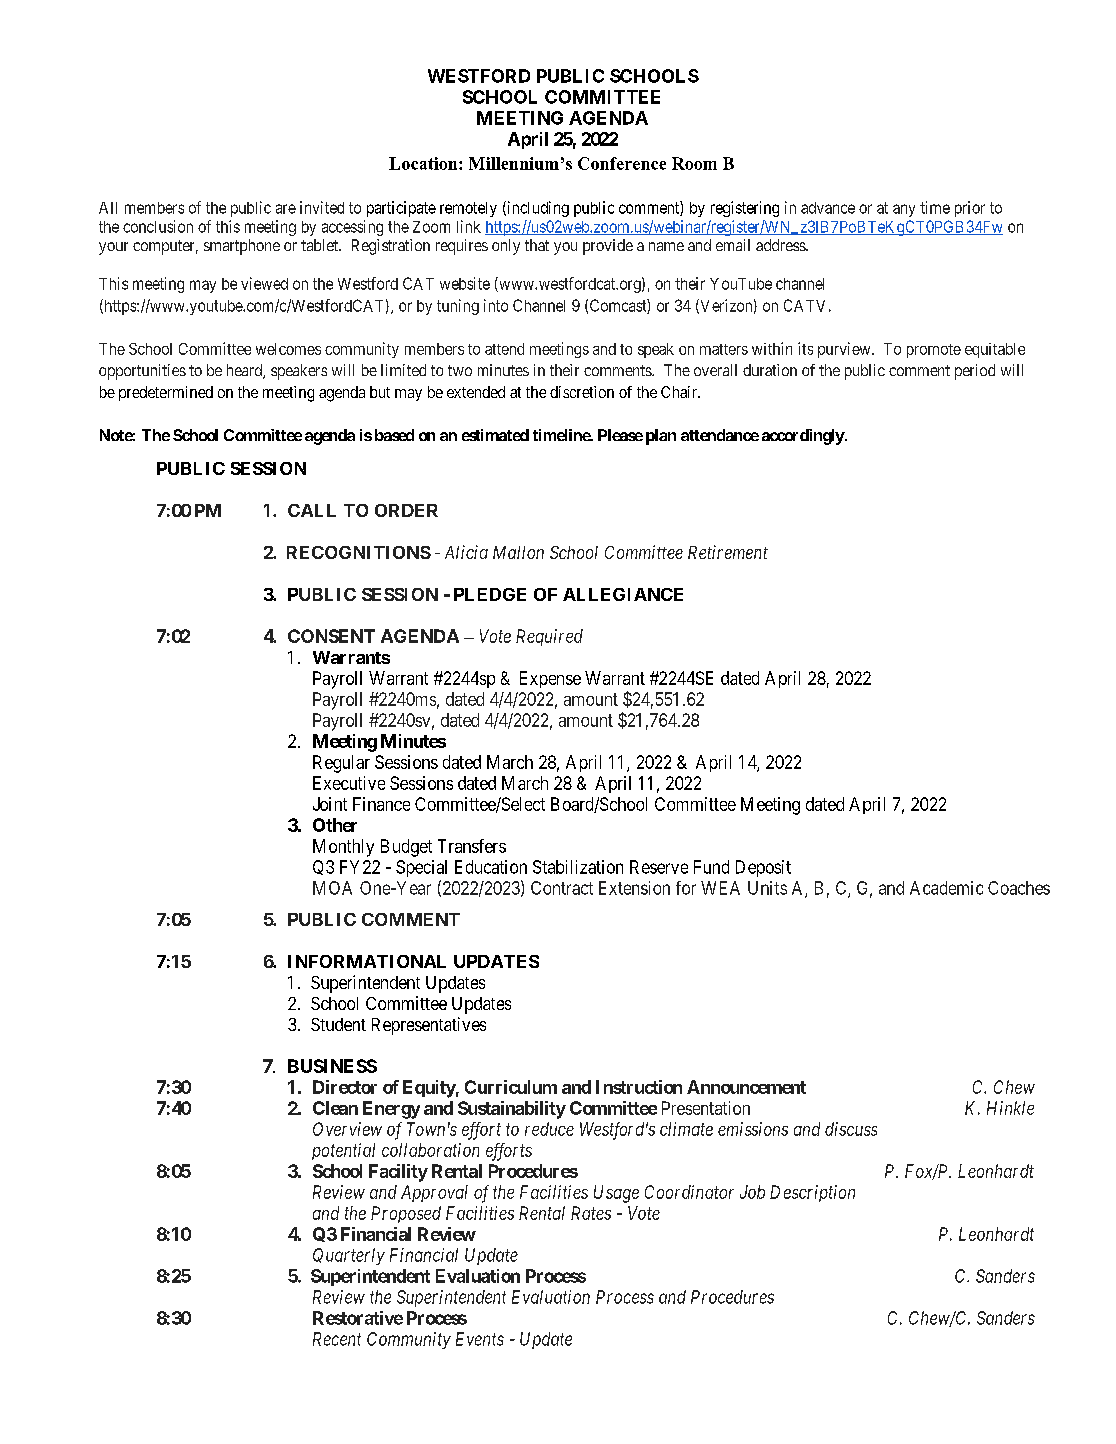 The image size is (1116, 1444). Describe the element at coordinates (480, 1339) in the screenshot. I see `Events` at that location.
